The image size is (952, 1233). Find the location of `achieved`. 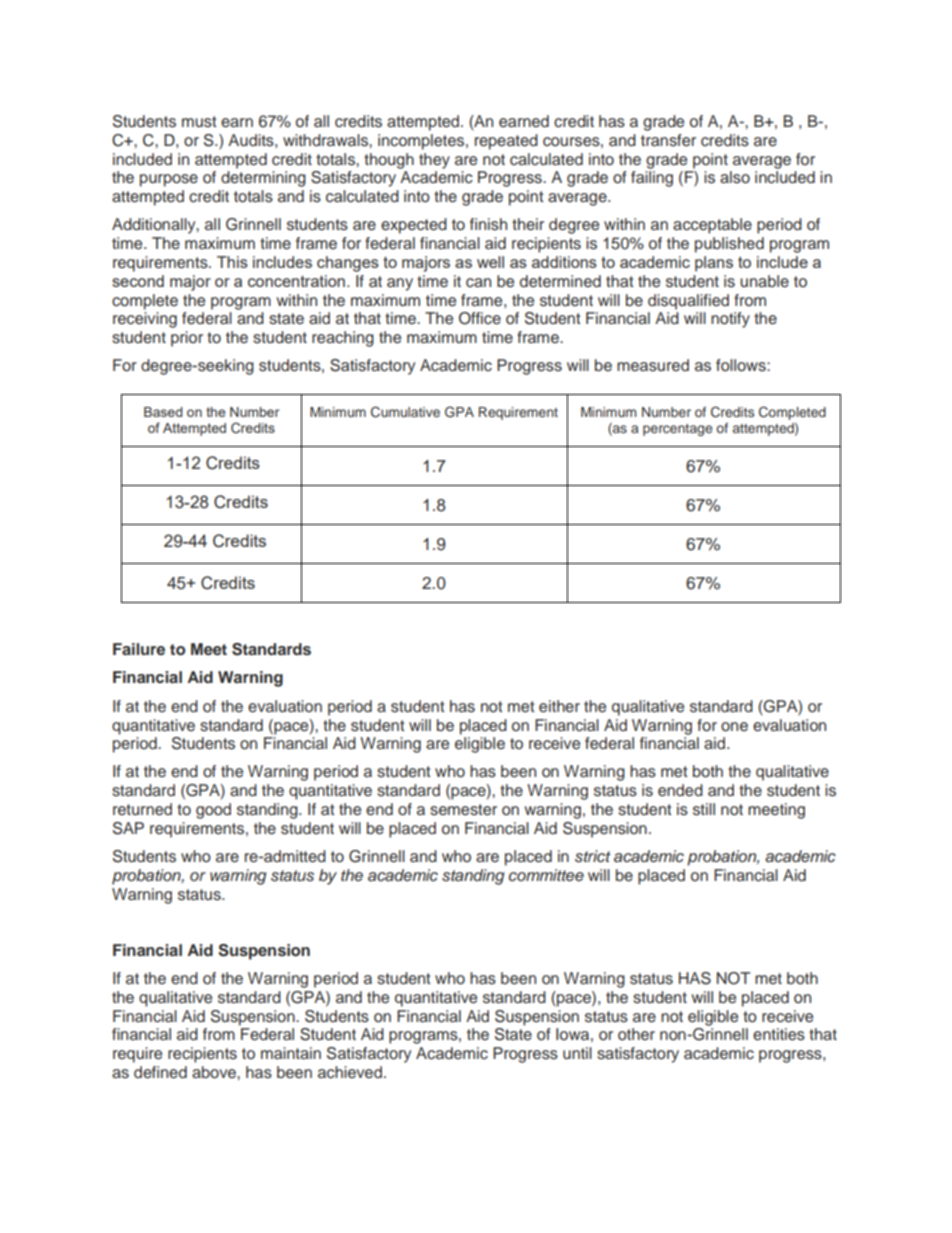

achieved is located at coordinates (350, 1072).
